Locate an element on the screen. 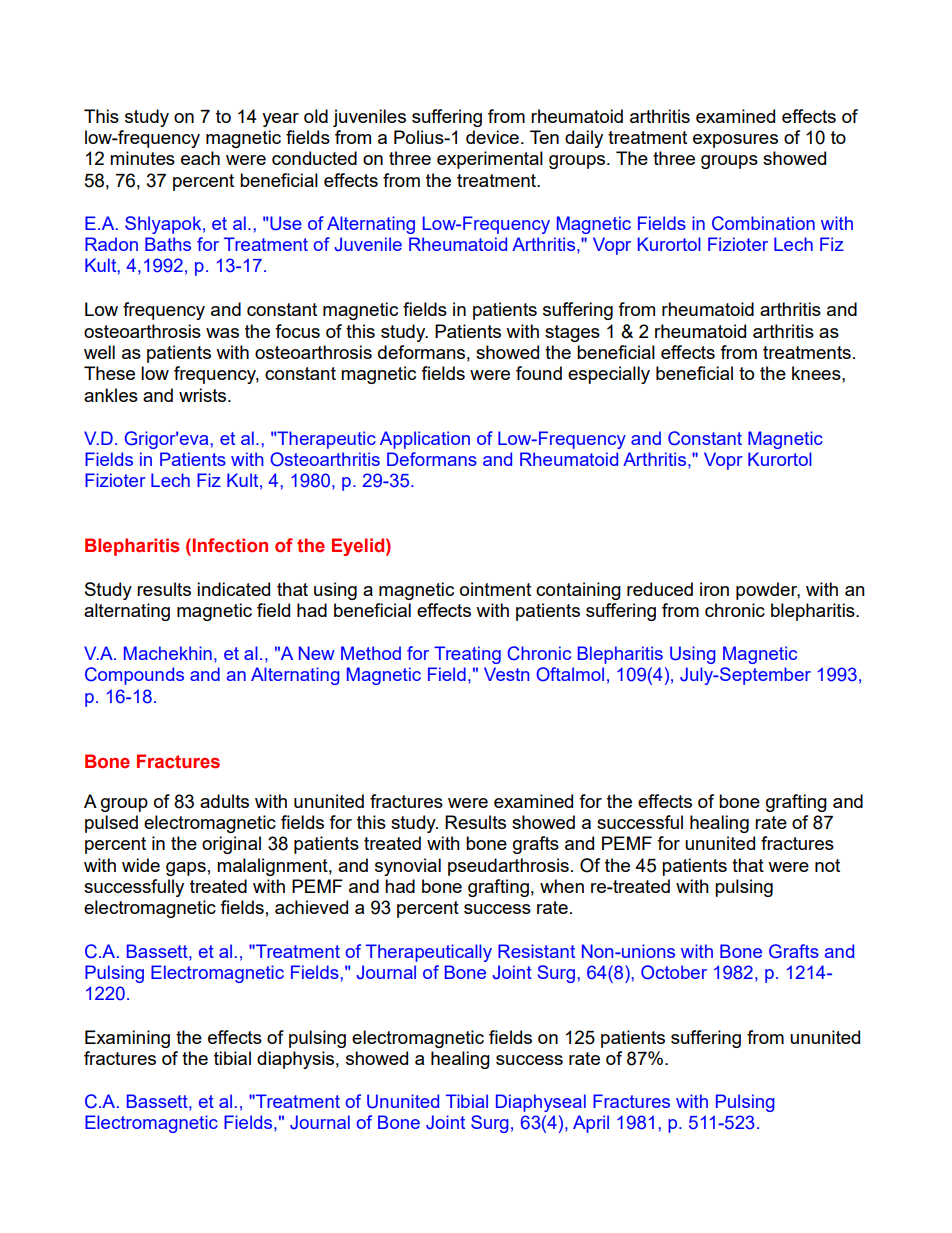 This screenshot has height=1233, width=952. device is located at coordinates (492, 137).
